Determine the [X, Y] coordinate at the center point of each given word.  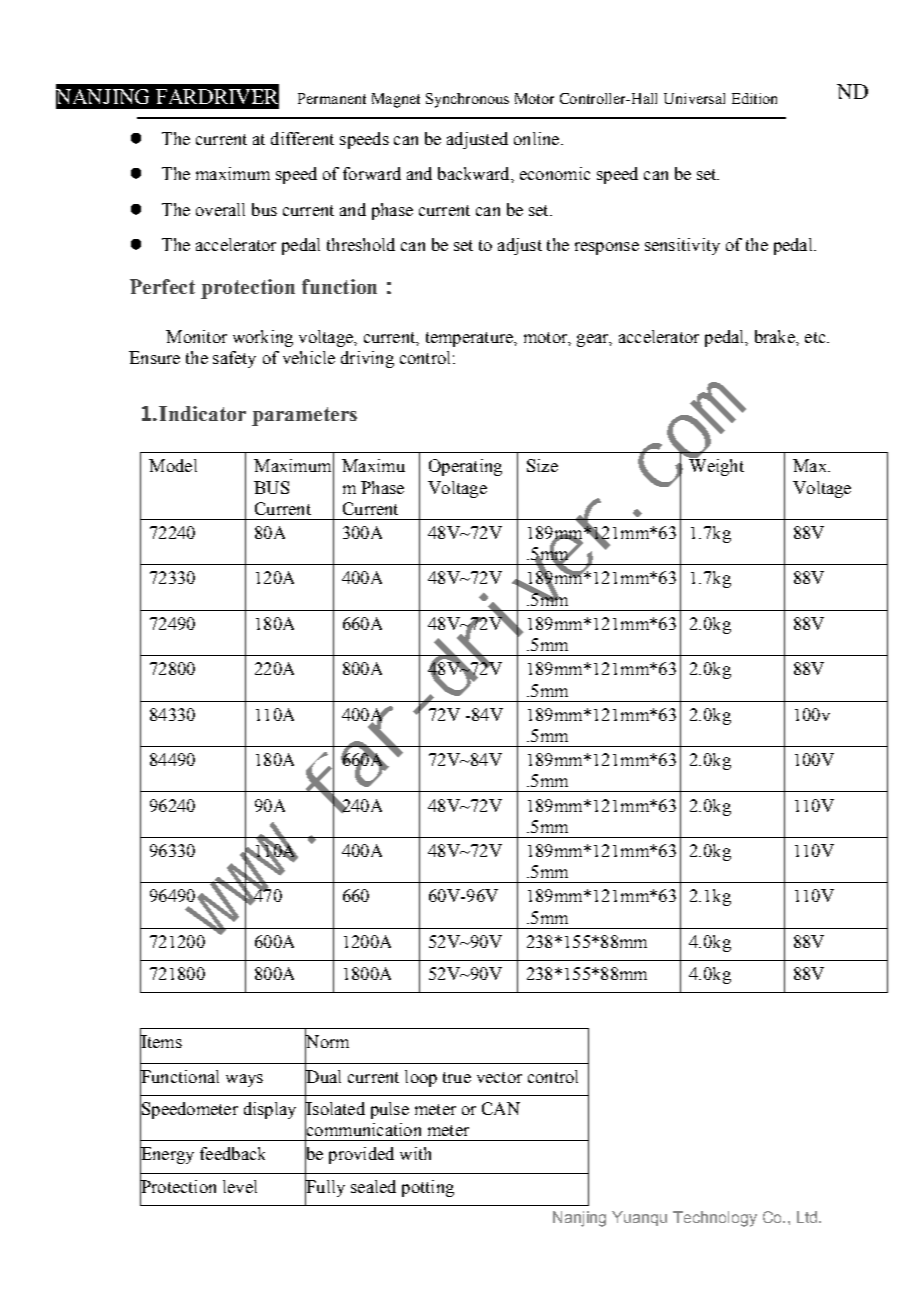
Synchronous [467, 100]
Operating [465, 467]
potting [428, 1188]
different [302, 138]
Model [173, 465]
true [457, 1077]
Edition [754, 98]
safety [234, 359]
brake [776, 336]
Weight [715, 466]
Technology [715, 1219]
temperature [470, 339]
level [240, 1186]
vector [499, 1077]
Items [161, 1041]
